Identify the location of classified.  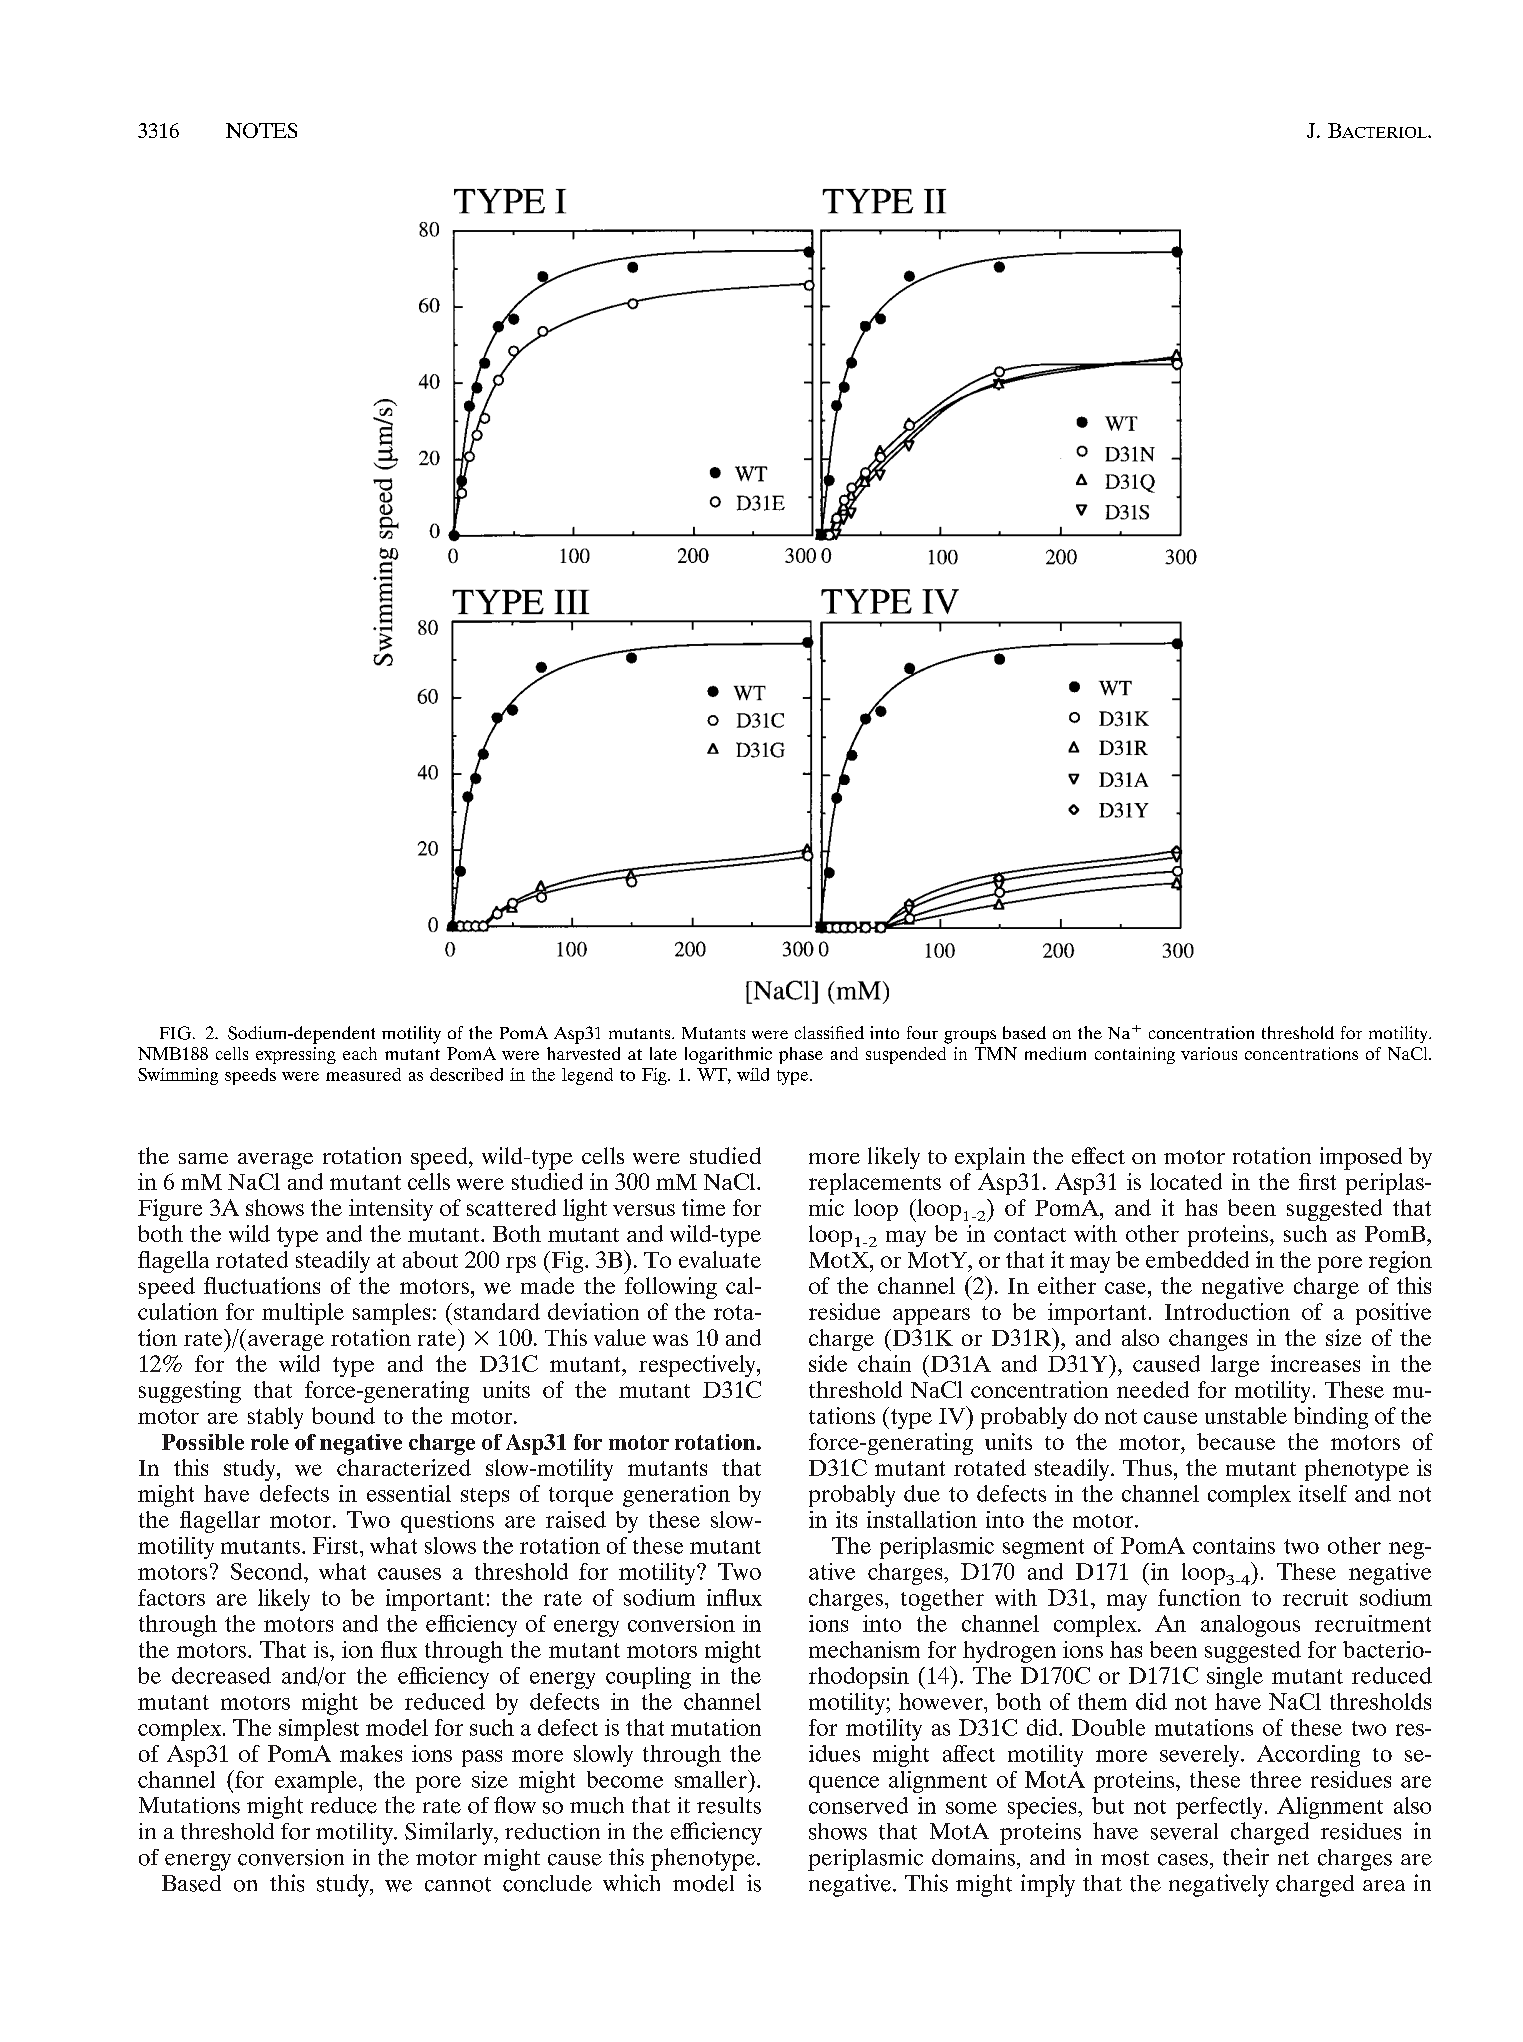
(829, 1032).
